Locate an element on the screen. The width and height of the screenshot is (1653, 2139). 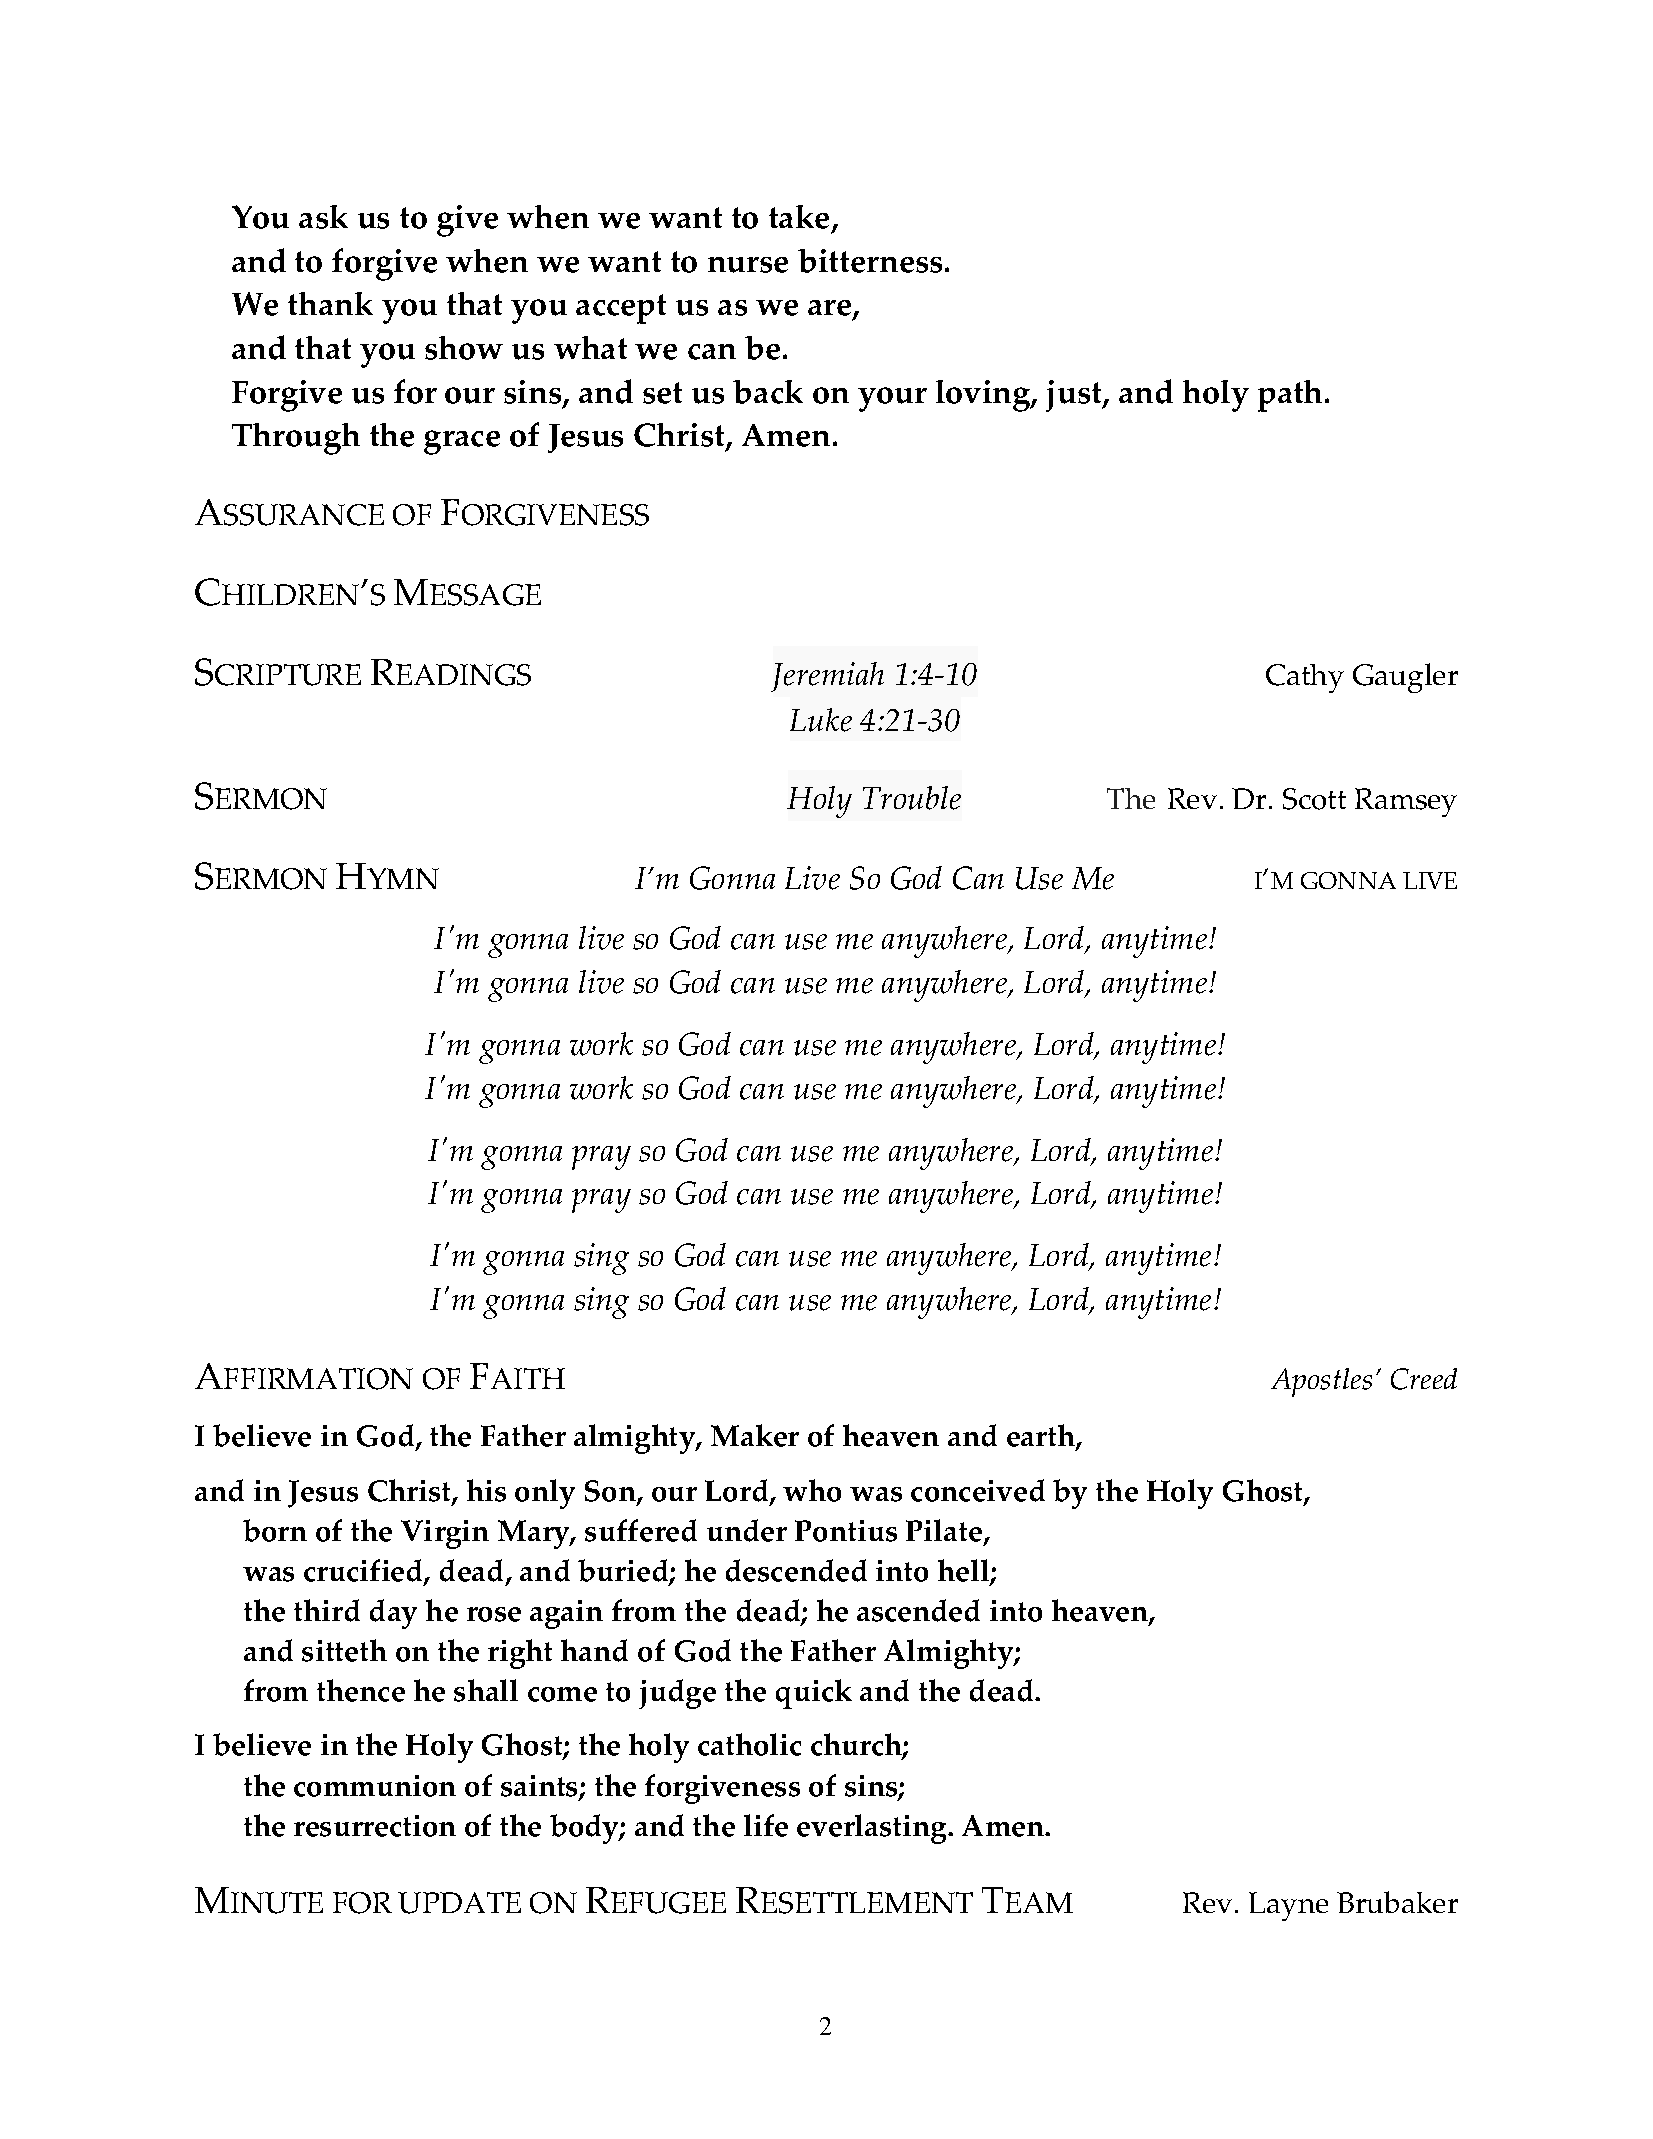
thank is located at coordinates (330, 303).
